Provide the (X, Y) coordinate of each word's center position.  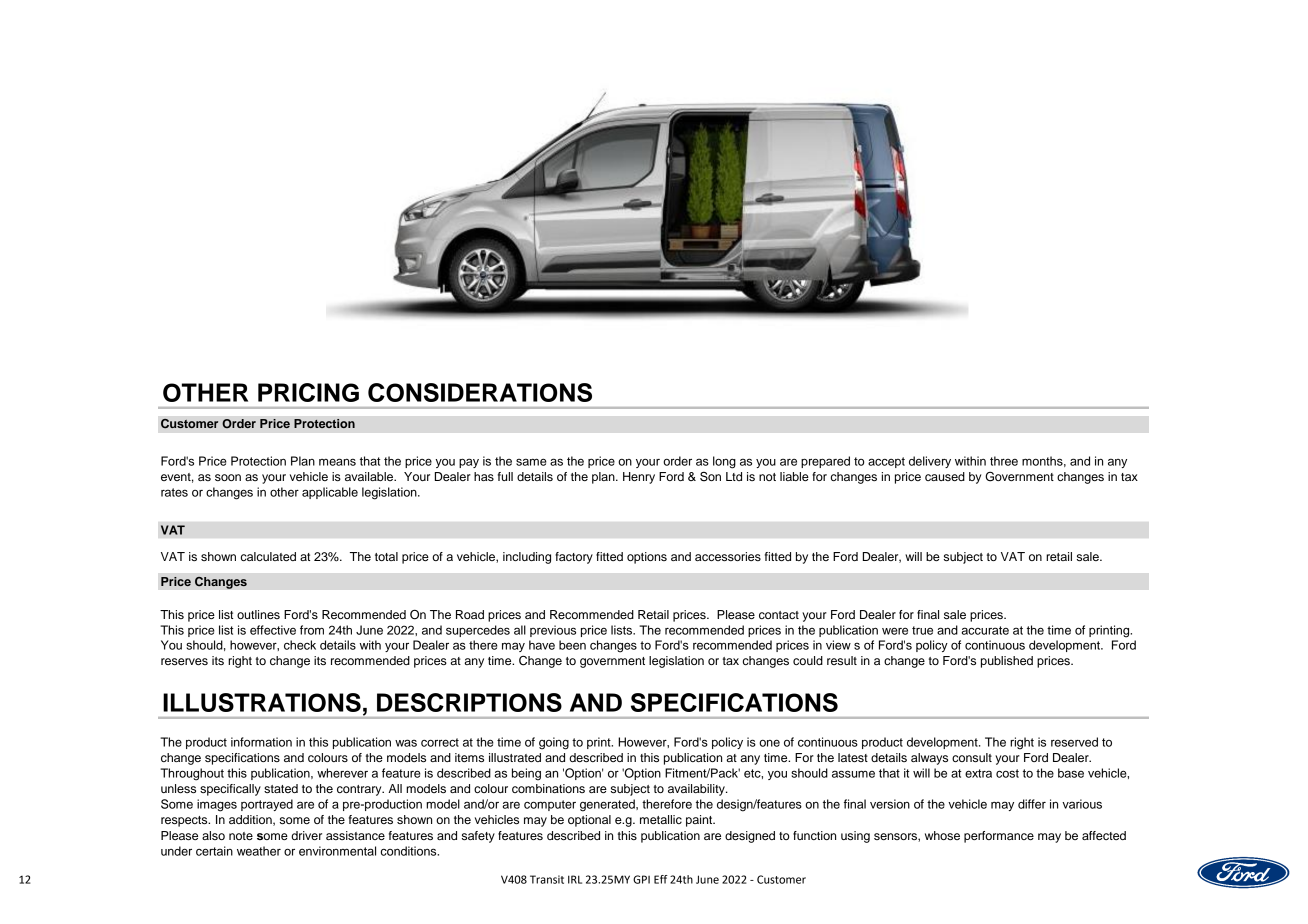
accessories (728, 556)
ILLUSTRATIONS (262, 702)
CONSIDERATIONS (480, 392)
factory (574, 558)
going (554, 743)
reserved (1074, 742)
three (1004, 461)
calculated (268, 556)
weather (259, 851)
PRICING (308, 392)
